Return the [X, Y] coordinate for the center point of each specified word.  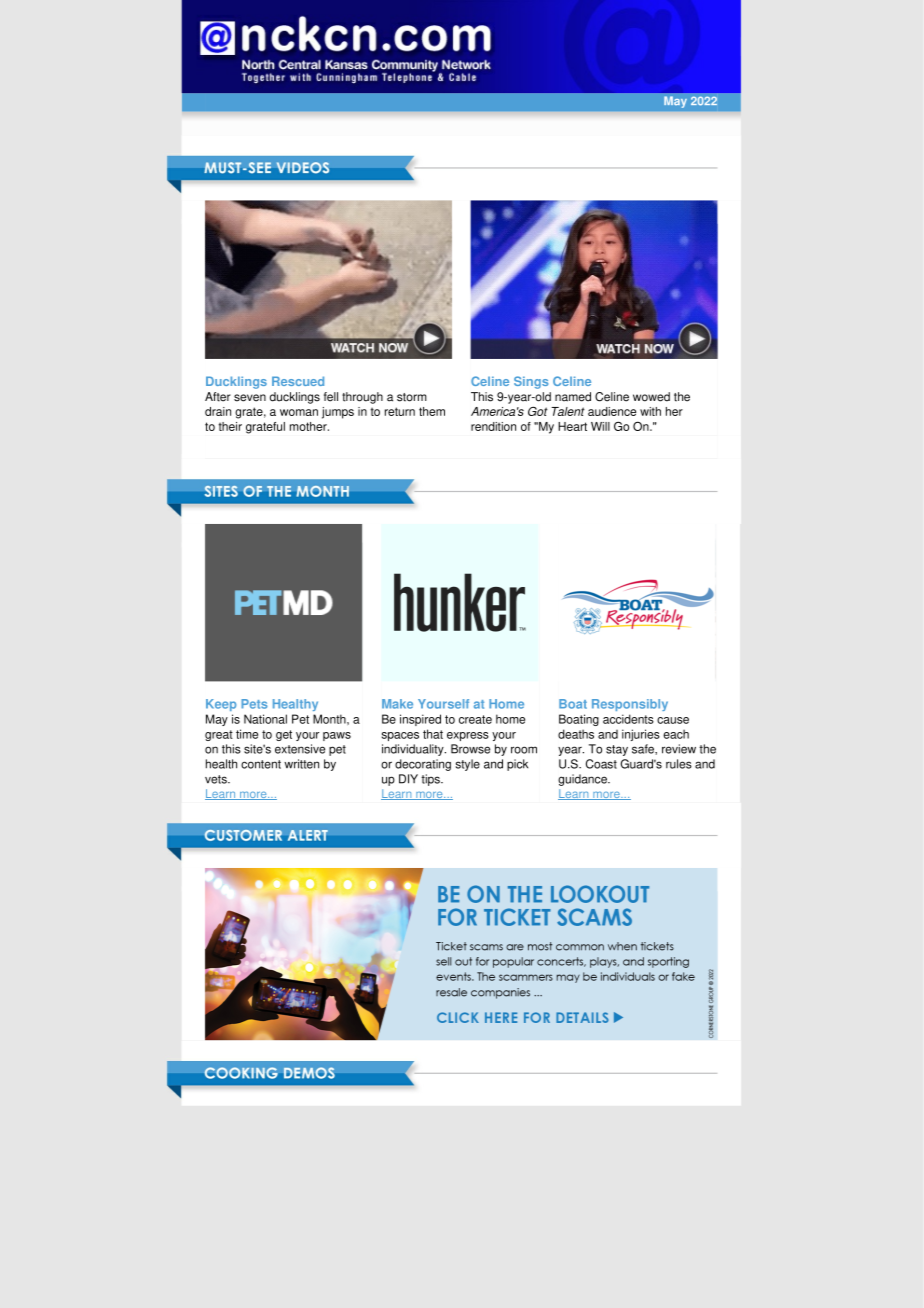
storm [412, 397]
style [468, 765]
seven [250, 398]
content [261, 764]
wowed [651, 397]
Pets [254, 704]
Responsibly [630, 705]
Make [397, 704]
